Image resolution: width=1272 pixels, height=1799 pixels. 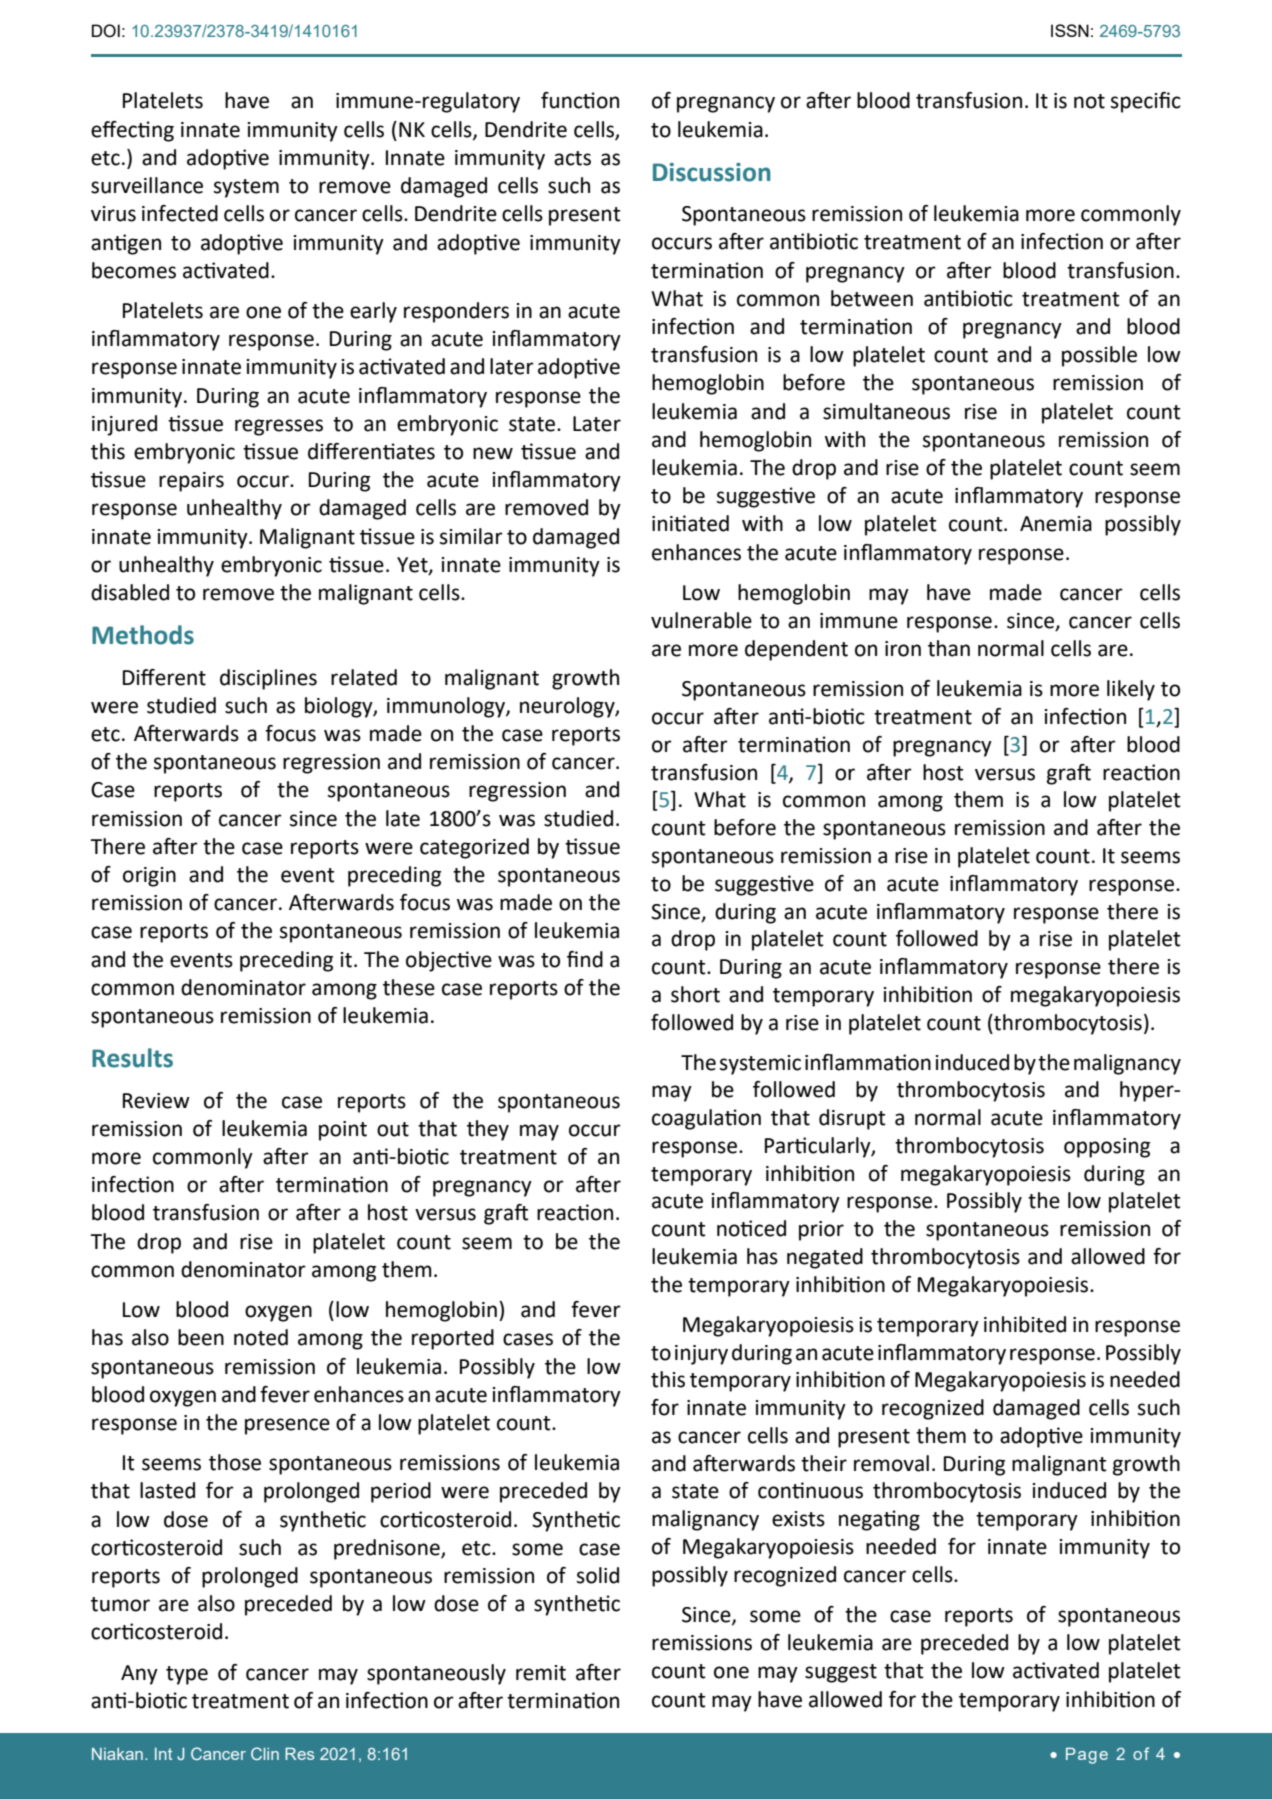 I want to click on effecting, so click(x=132, y=131).
